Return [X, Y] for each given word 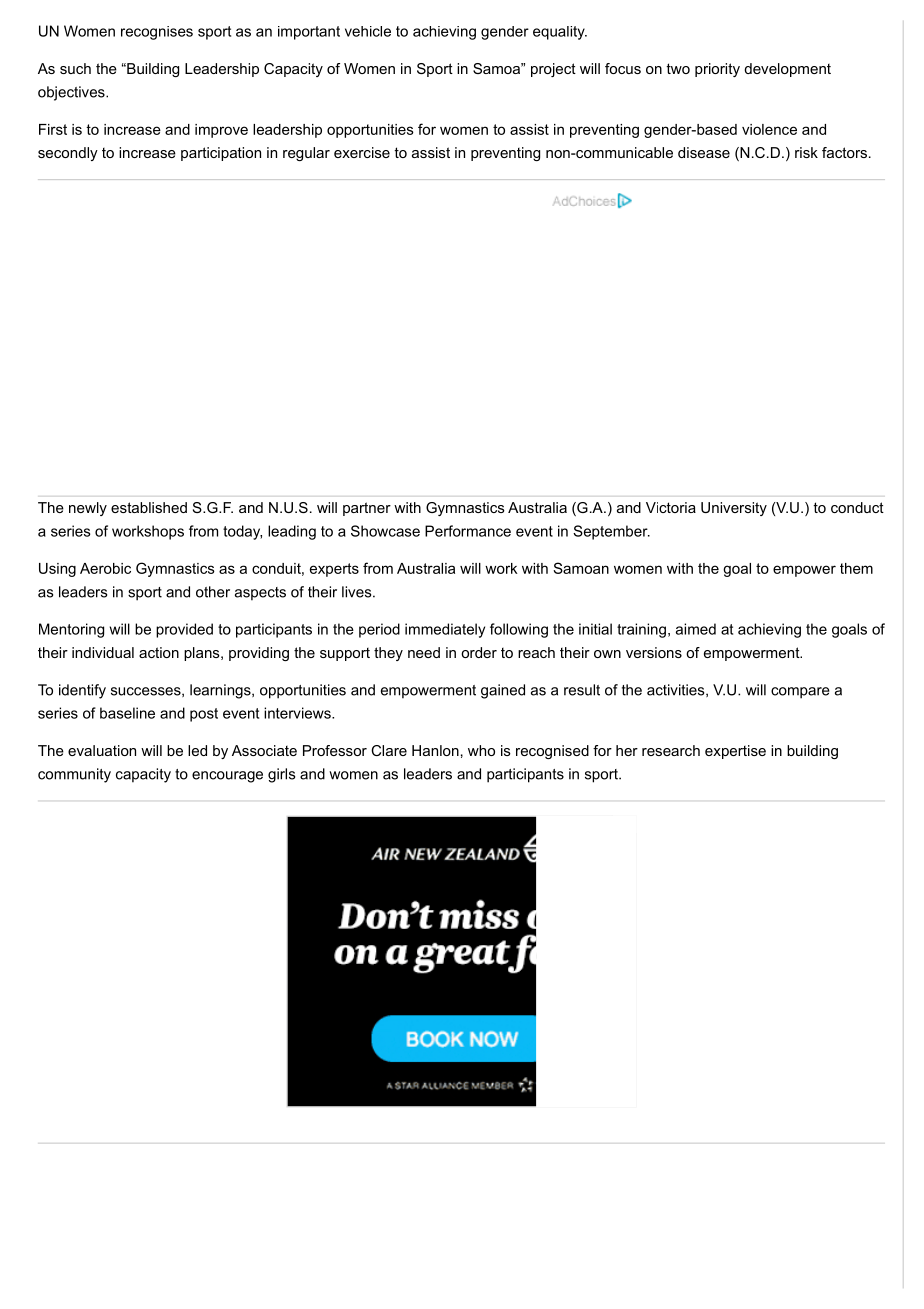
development [787, 70]
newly [88, 509]
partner [367, 509]
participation [221, 154]
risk [806, 152]
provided [184, 630]
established [149, 507]
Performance [468, 531]
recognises [157, 33]
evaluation [102, 750]
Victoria [671, 507]
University [734, 509]
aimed [696, 629]
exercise [362, 152]
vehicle [368, 31]
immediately [445, 630]
